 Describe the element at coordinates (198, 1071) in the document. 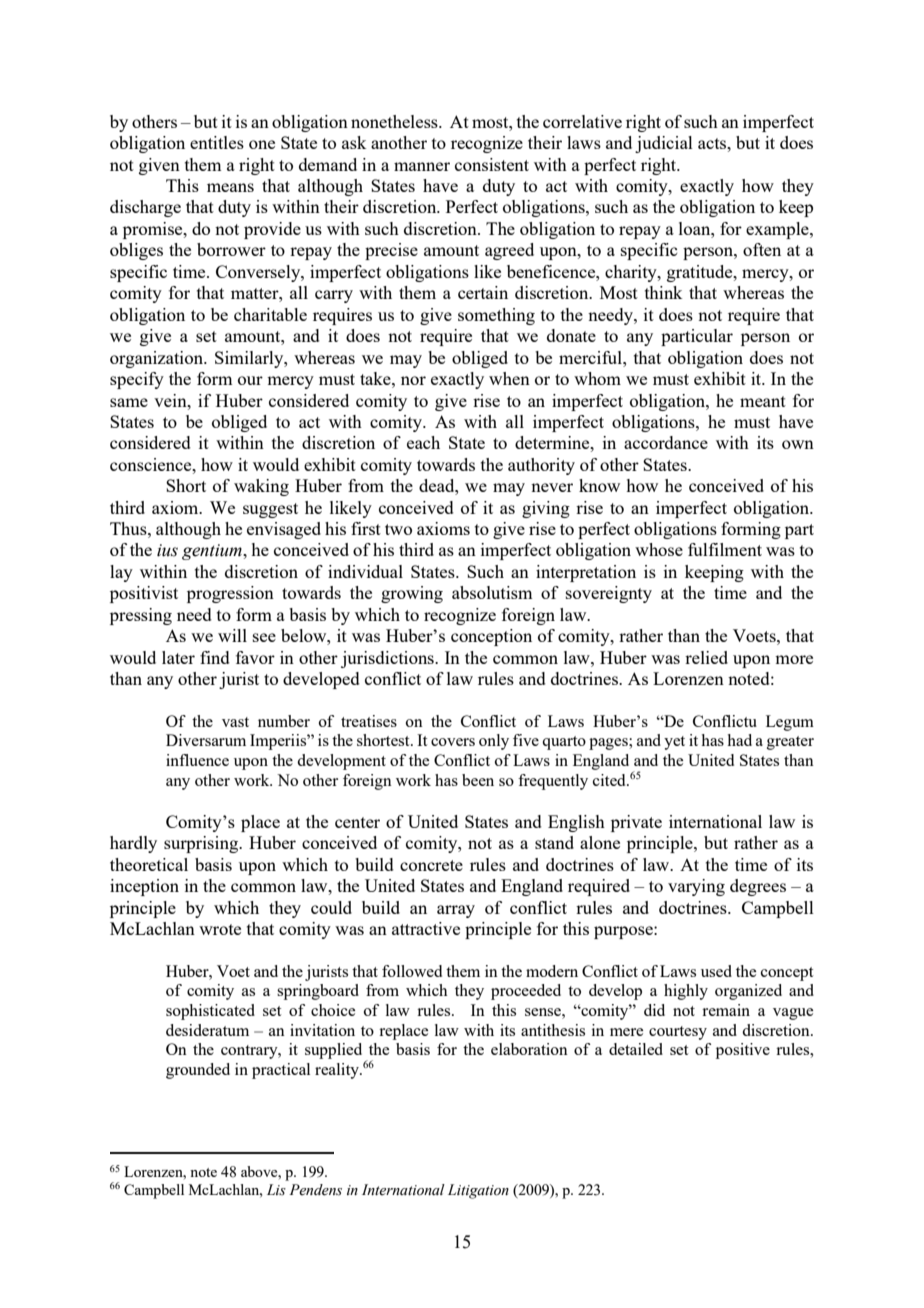

I see `grounded` at that location.
